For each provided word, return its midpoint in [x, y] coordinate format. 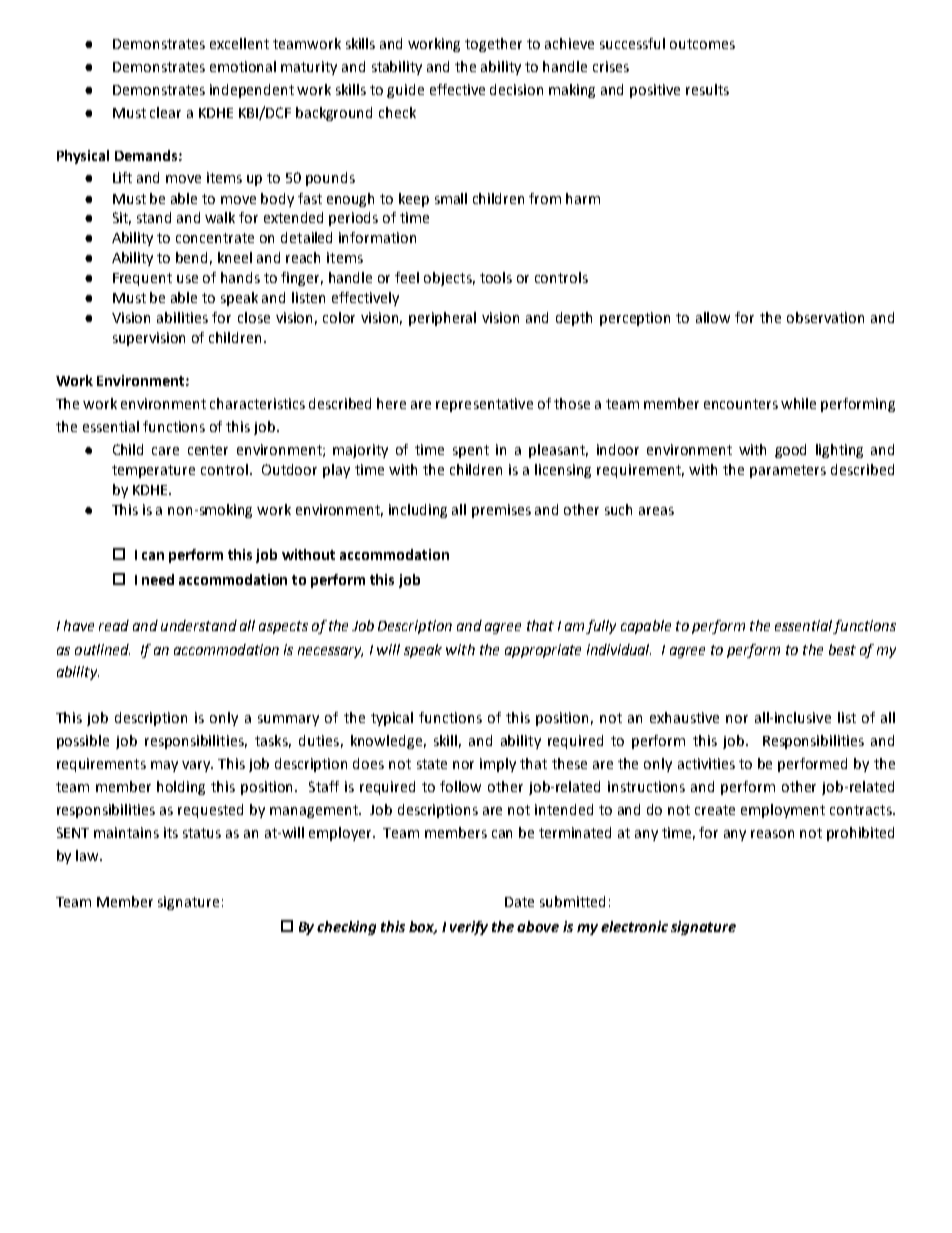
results [707, 89]
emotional [243, 66]
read [114, 625]
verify [469, 928]
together [493, 45]
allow [713, 317]
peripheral [442, 319]
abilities [182, 317]
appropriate [543, 651]
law [88, 855]
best [842, 649]
